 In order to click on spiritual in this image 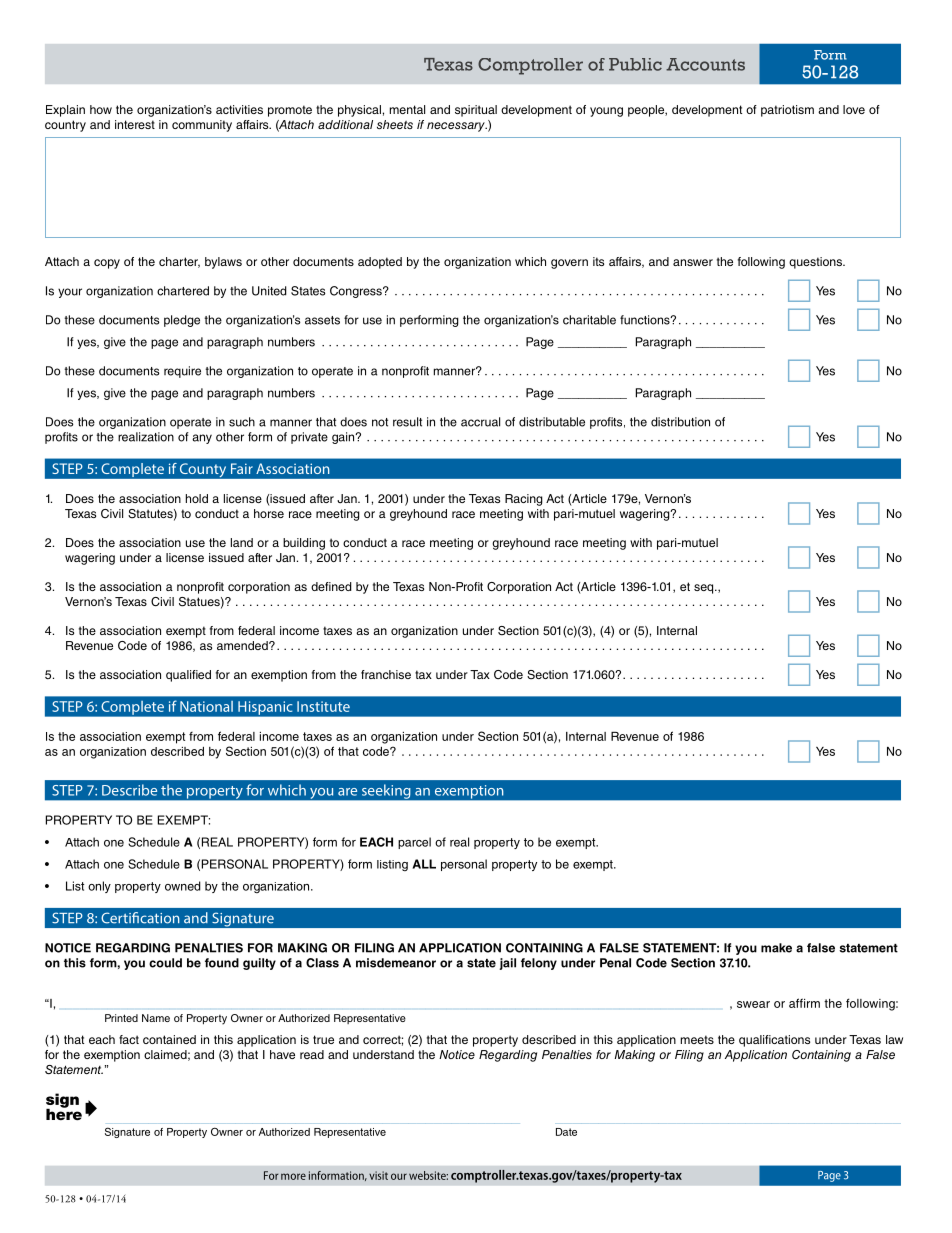, I will do `click(476, 111)`.
